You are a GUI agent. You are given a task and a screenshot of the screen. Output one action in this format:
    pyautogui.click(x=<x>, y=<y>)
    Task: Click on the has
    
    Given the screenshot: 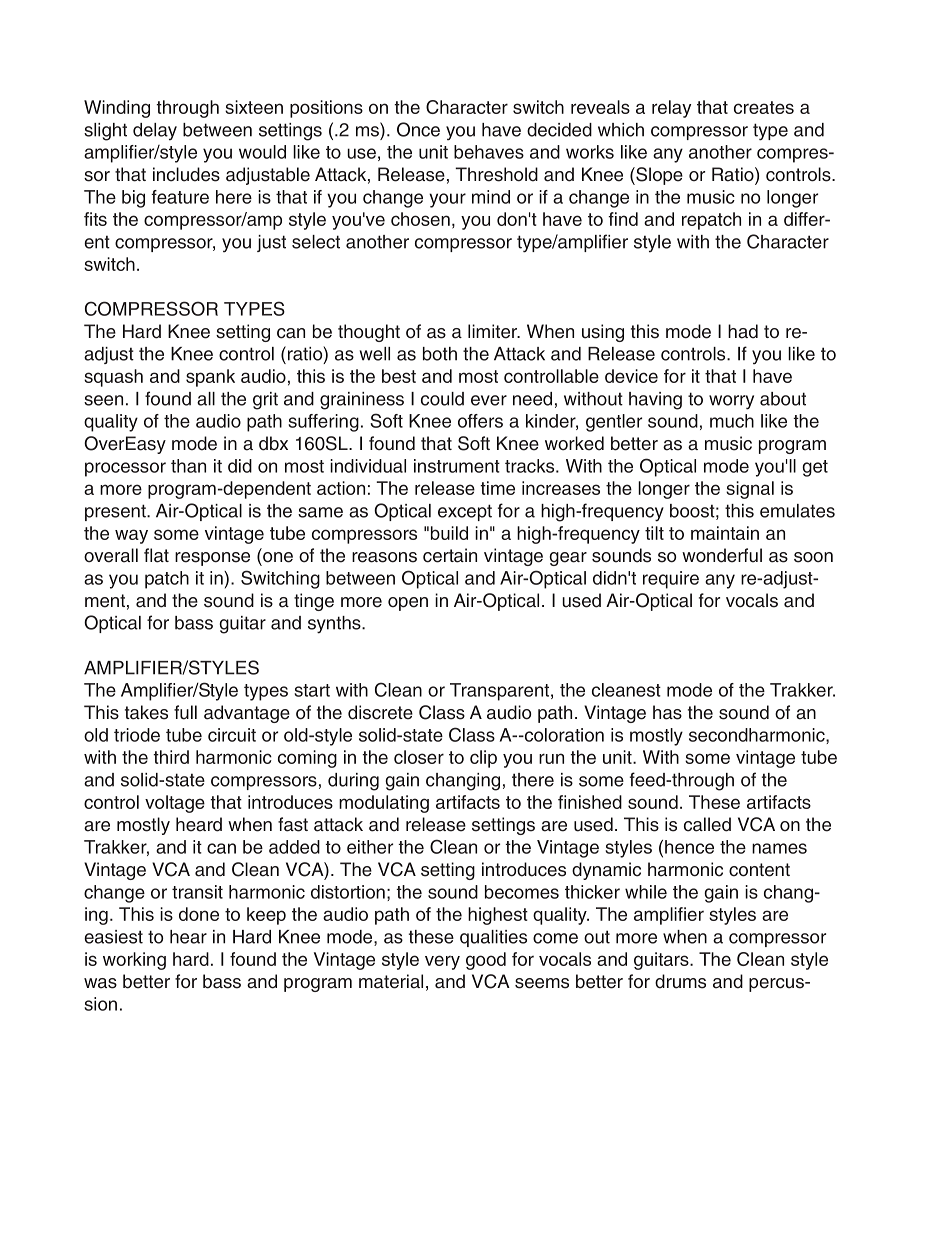 What is the action you would take?
    pyautogui.click(x=667, y=712)
